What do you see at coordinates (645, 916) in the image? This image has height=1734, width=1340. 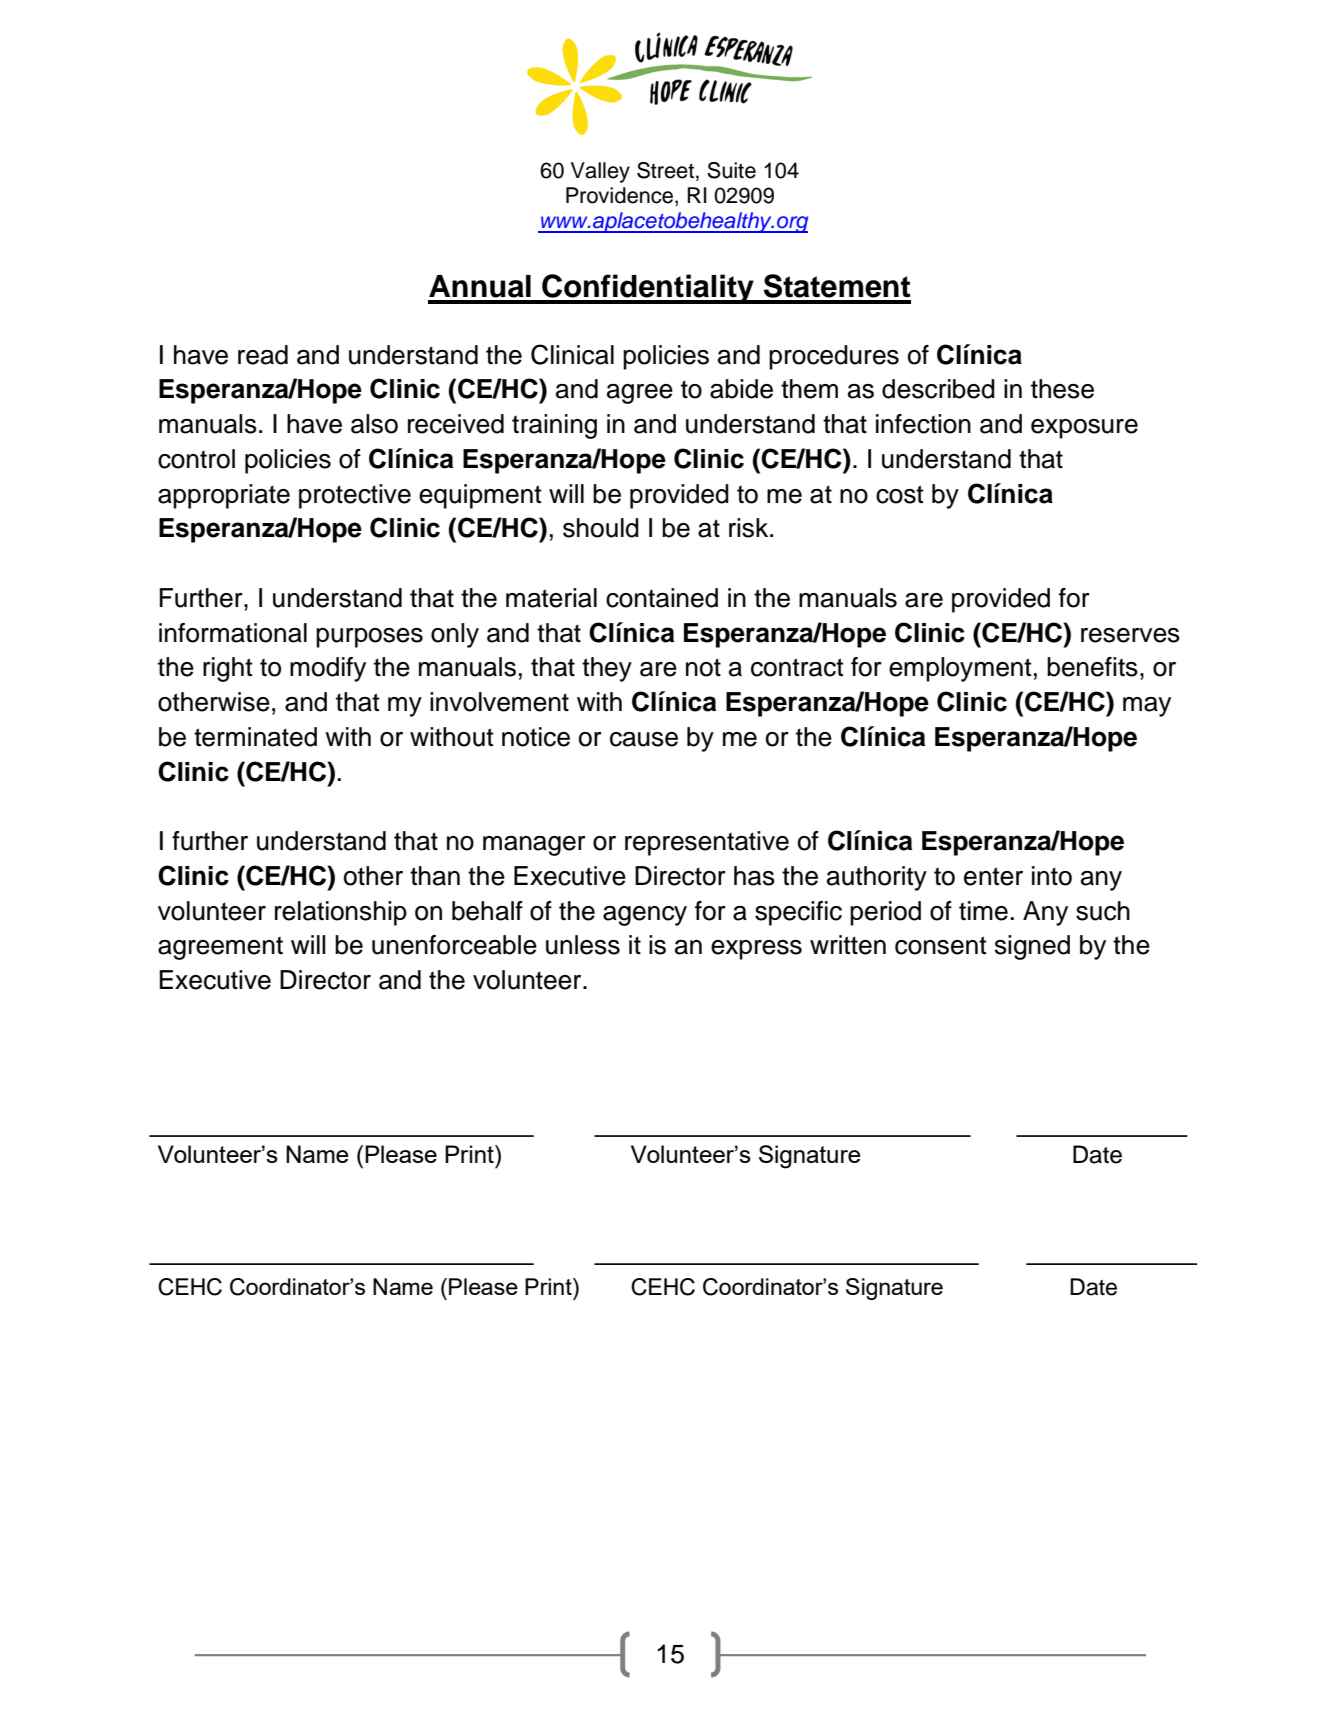 I see `agency` at bounding box center [645, 916].
